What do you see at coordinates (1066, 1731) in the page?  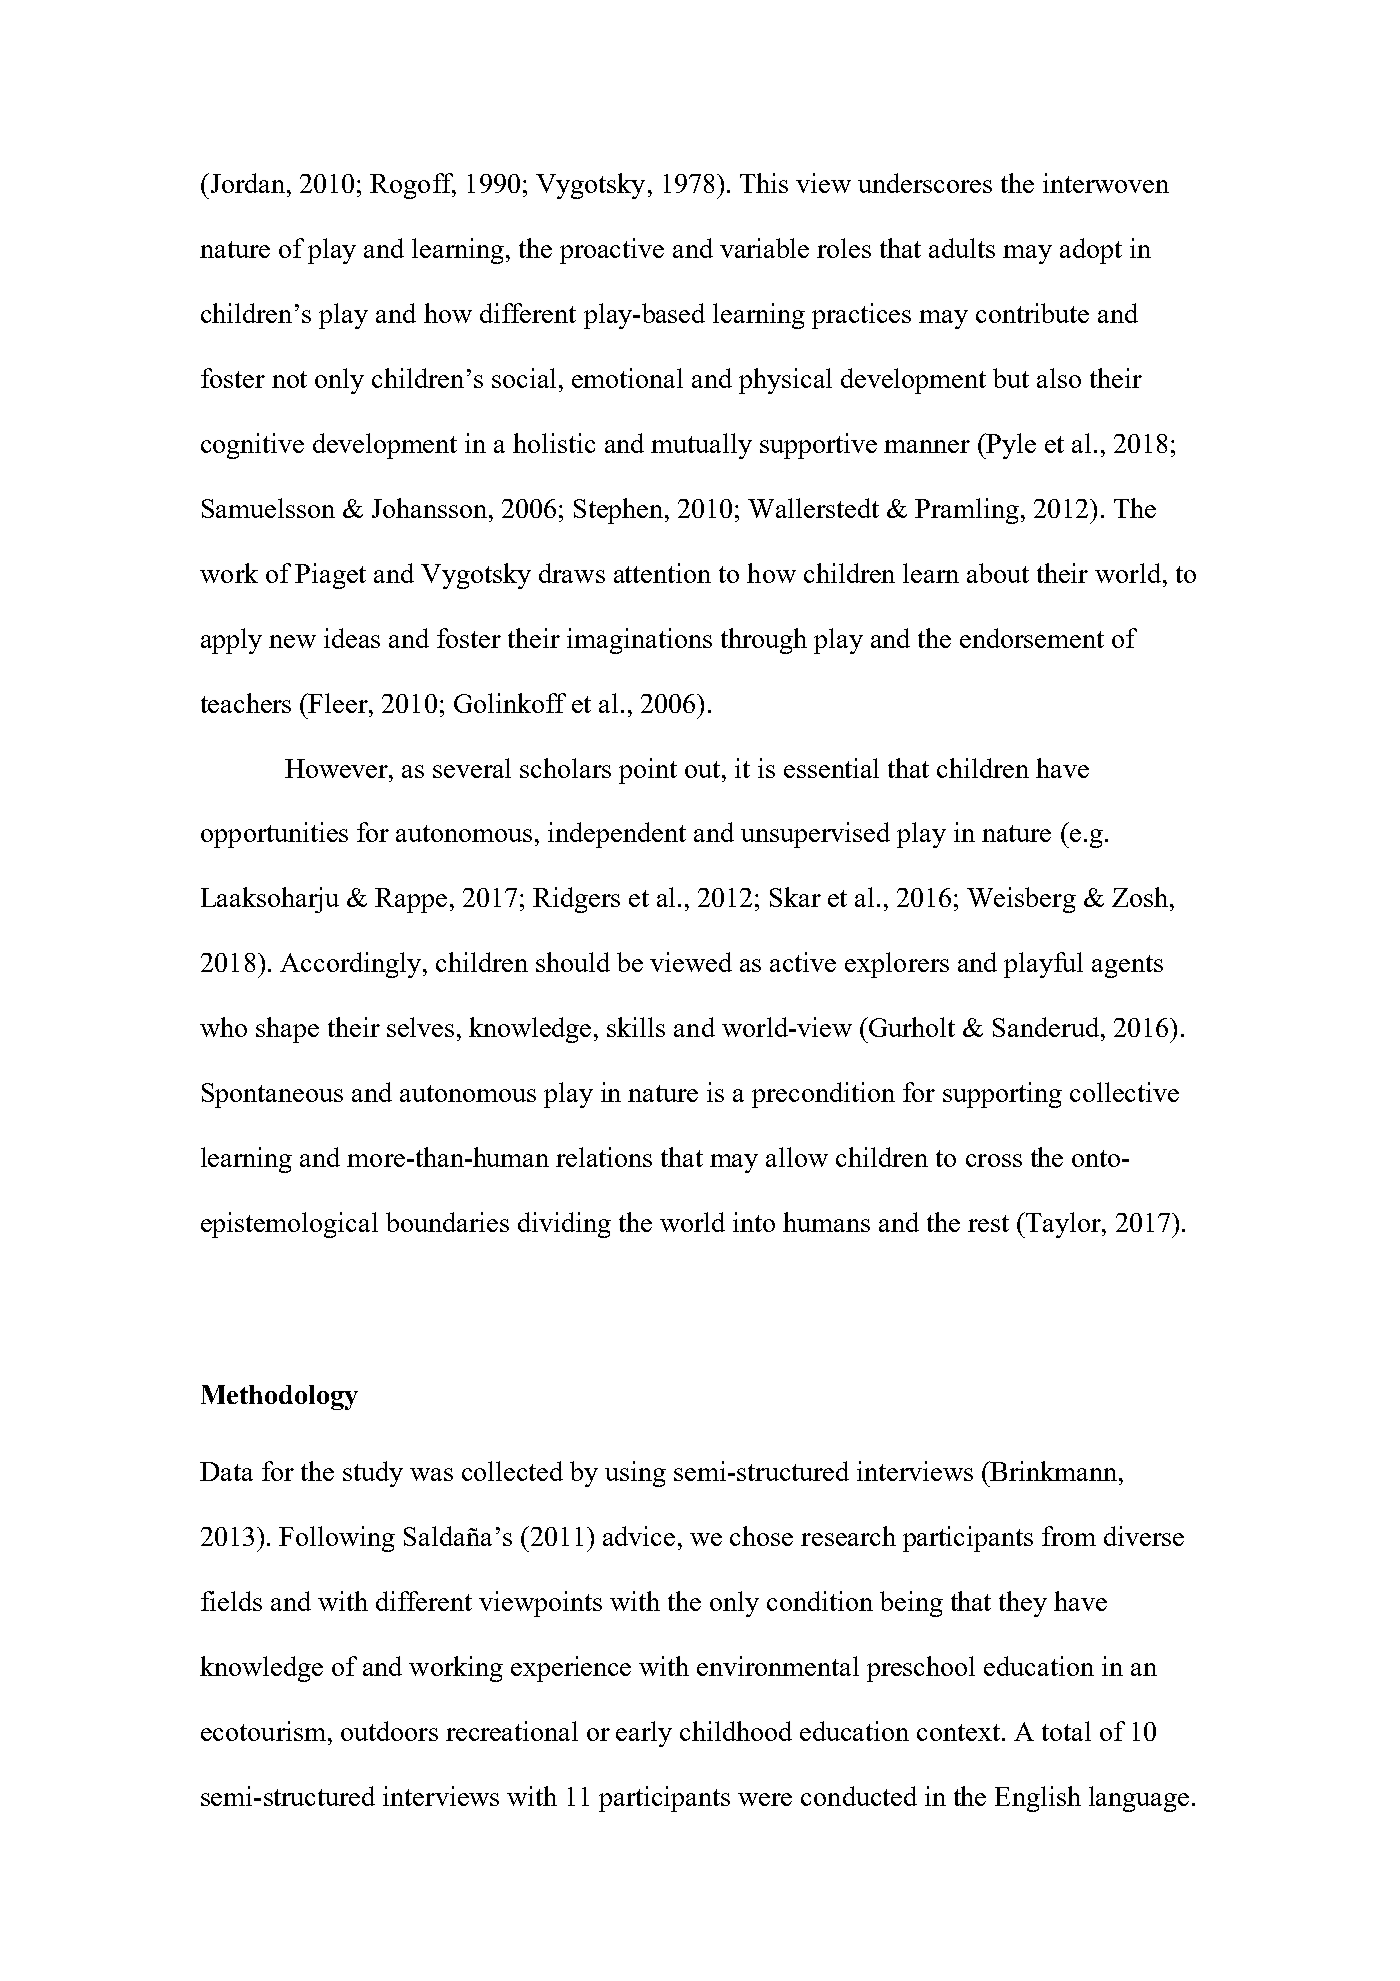 I see `total` at bounding box center [1066, 1731].
